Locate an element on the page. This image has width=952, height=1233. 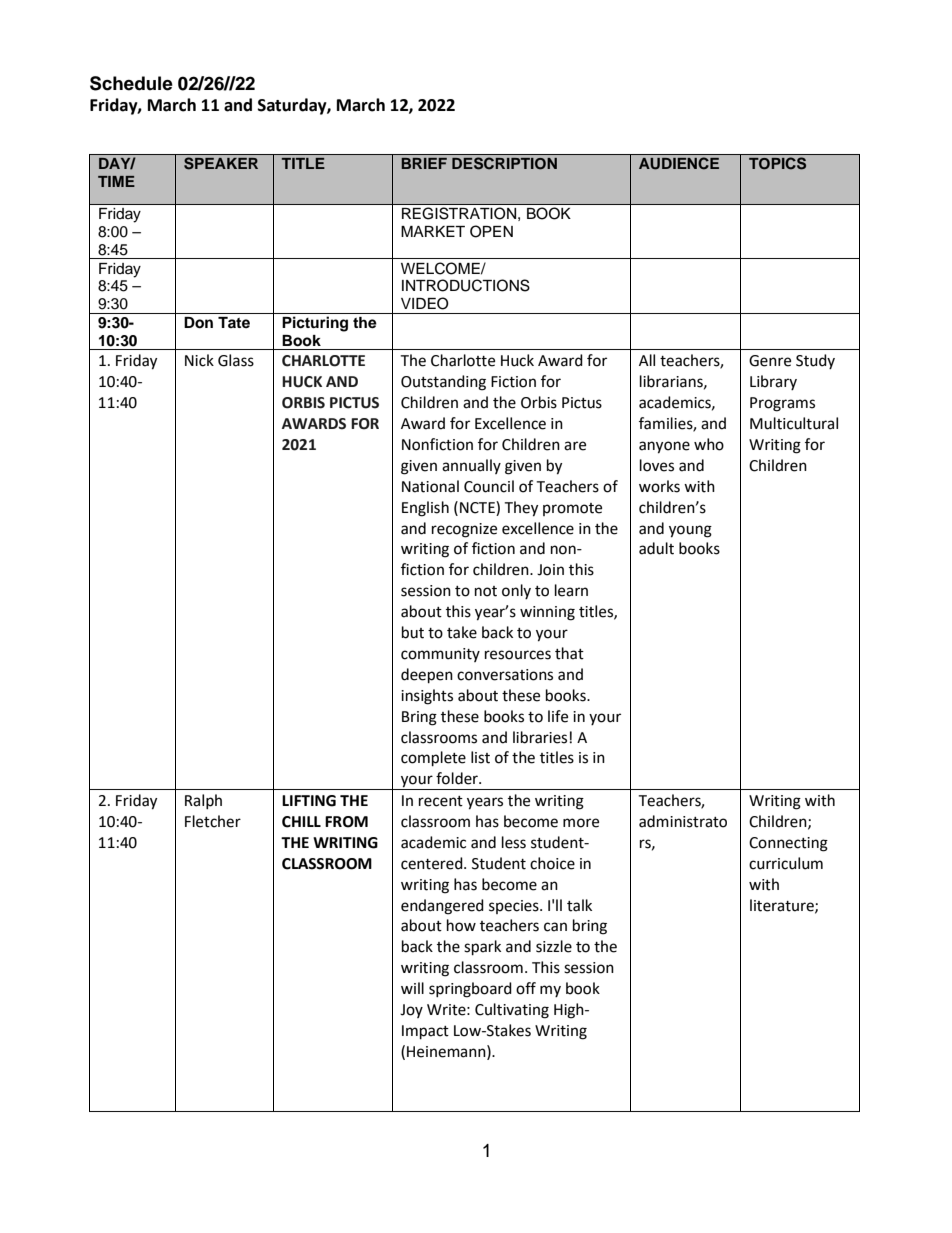
English is located at coordinates (425, 509).
